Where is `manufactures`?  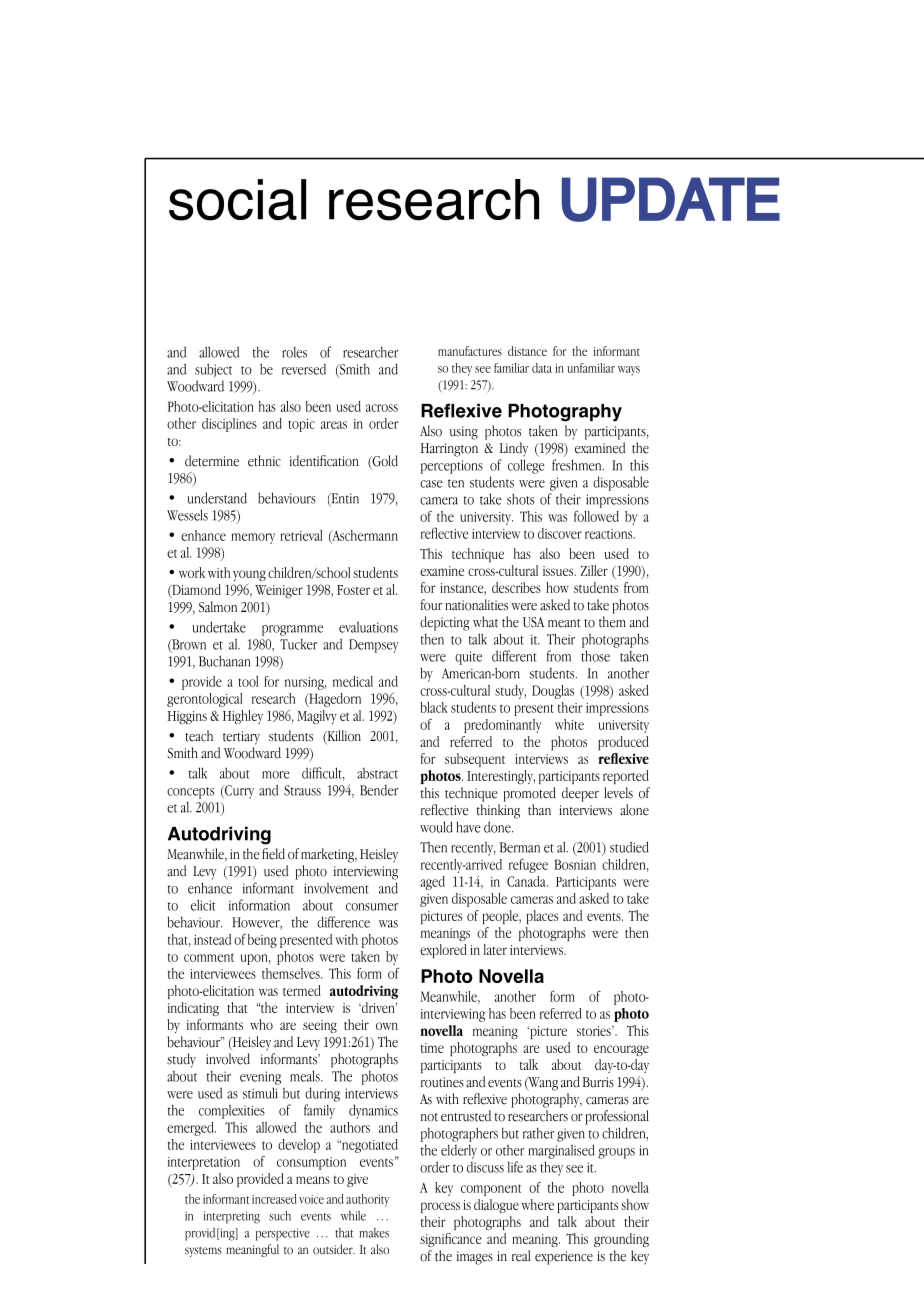
manufactures is located at coordinates (470, 351).
